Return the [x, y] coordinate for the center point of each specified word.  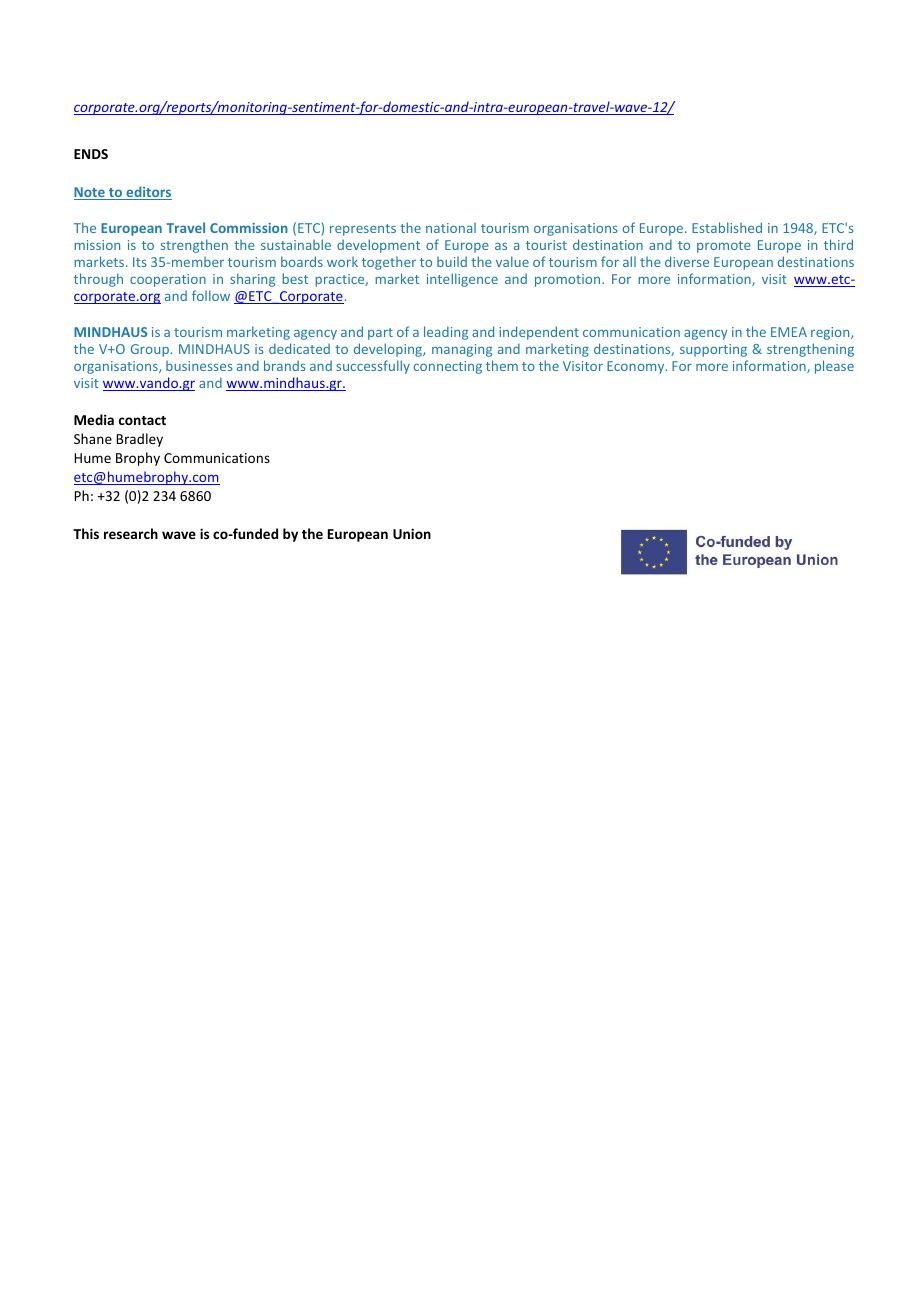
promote [724, 247]
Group [150, 350]
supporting [713, 350]
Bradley [140, 440]
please [834, 367]
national [451, 228]
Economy [637, 367]
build [452, 261]
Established [727, 227]
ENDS [91, 154]
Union [412, 533]
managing [462, 350]
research [131, 533]
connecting [448, 367]
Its [139, 262]
